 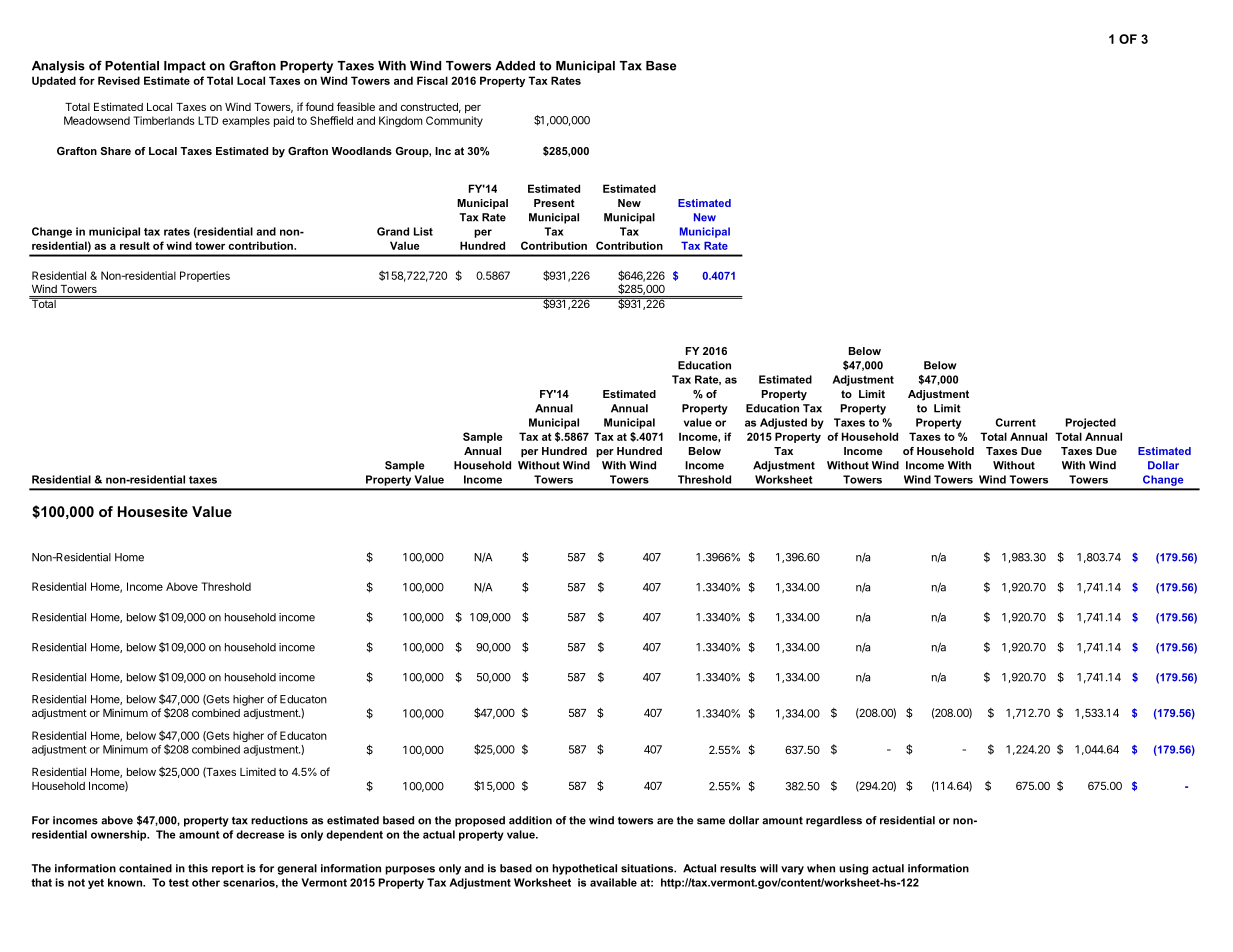 What do you see at coordinates (584, 869) in the image?
I see `hypothetical` at bounding box center [584, 869].
